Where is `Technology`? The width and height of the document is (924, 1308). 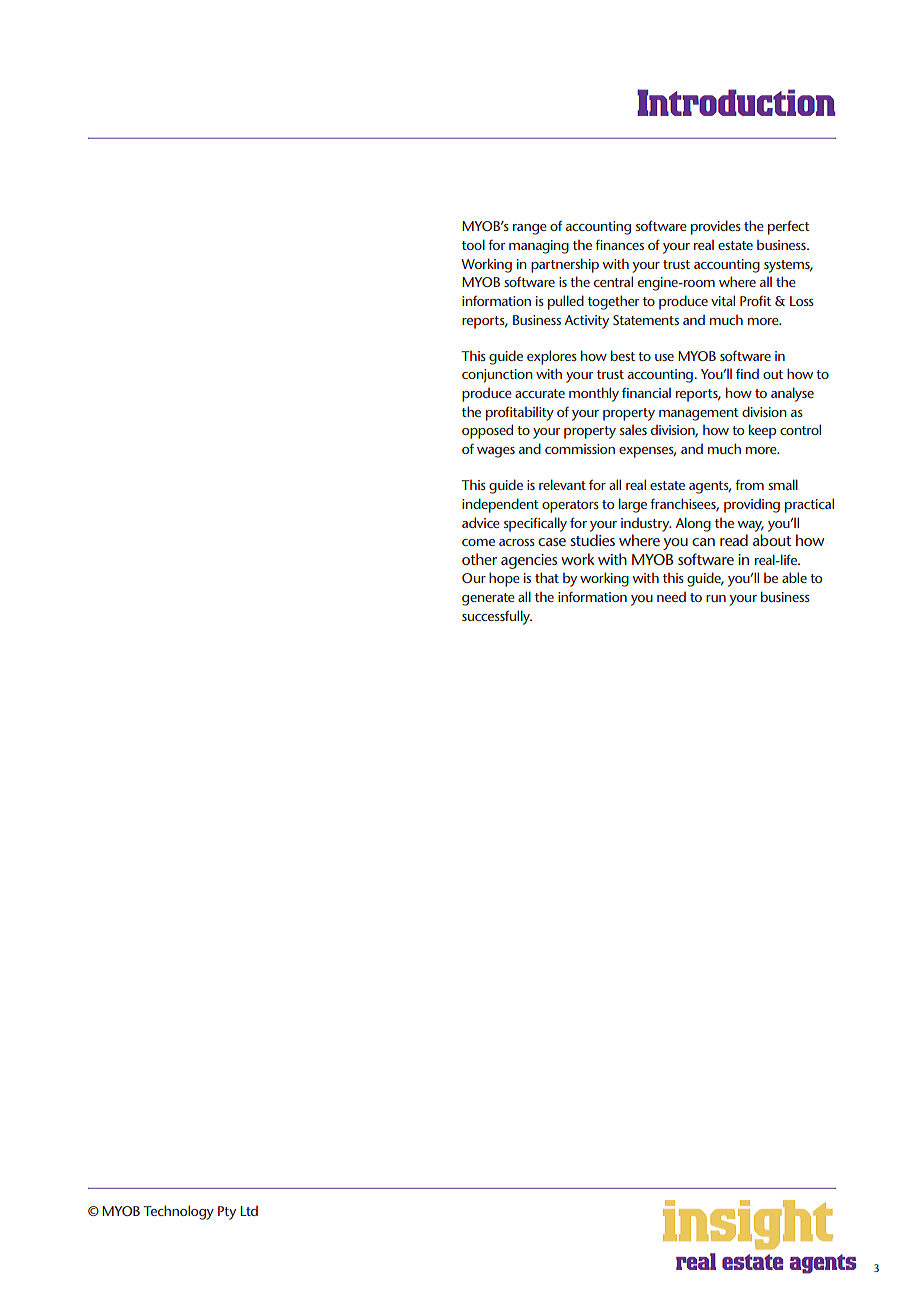 Technology is located at coordinates (178, 1212).
